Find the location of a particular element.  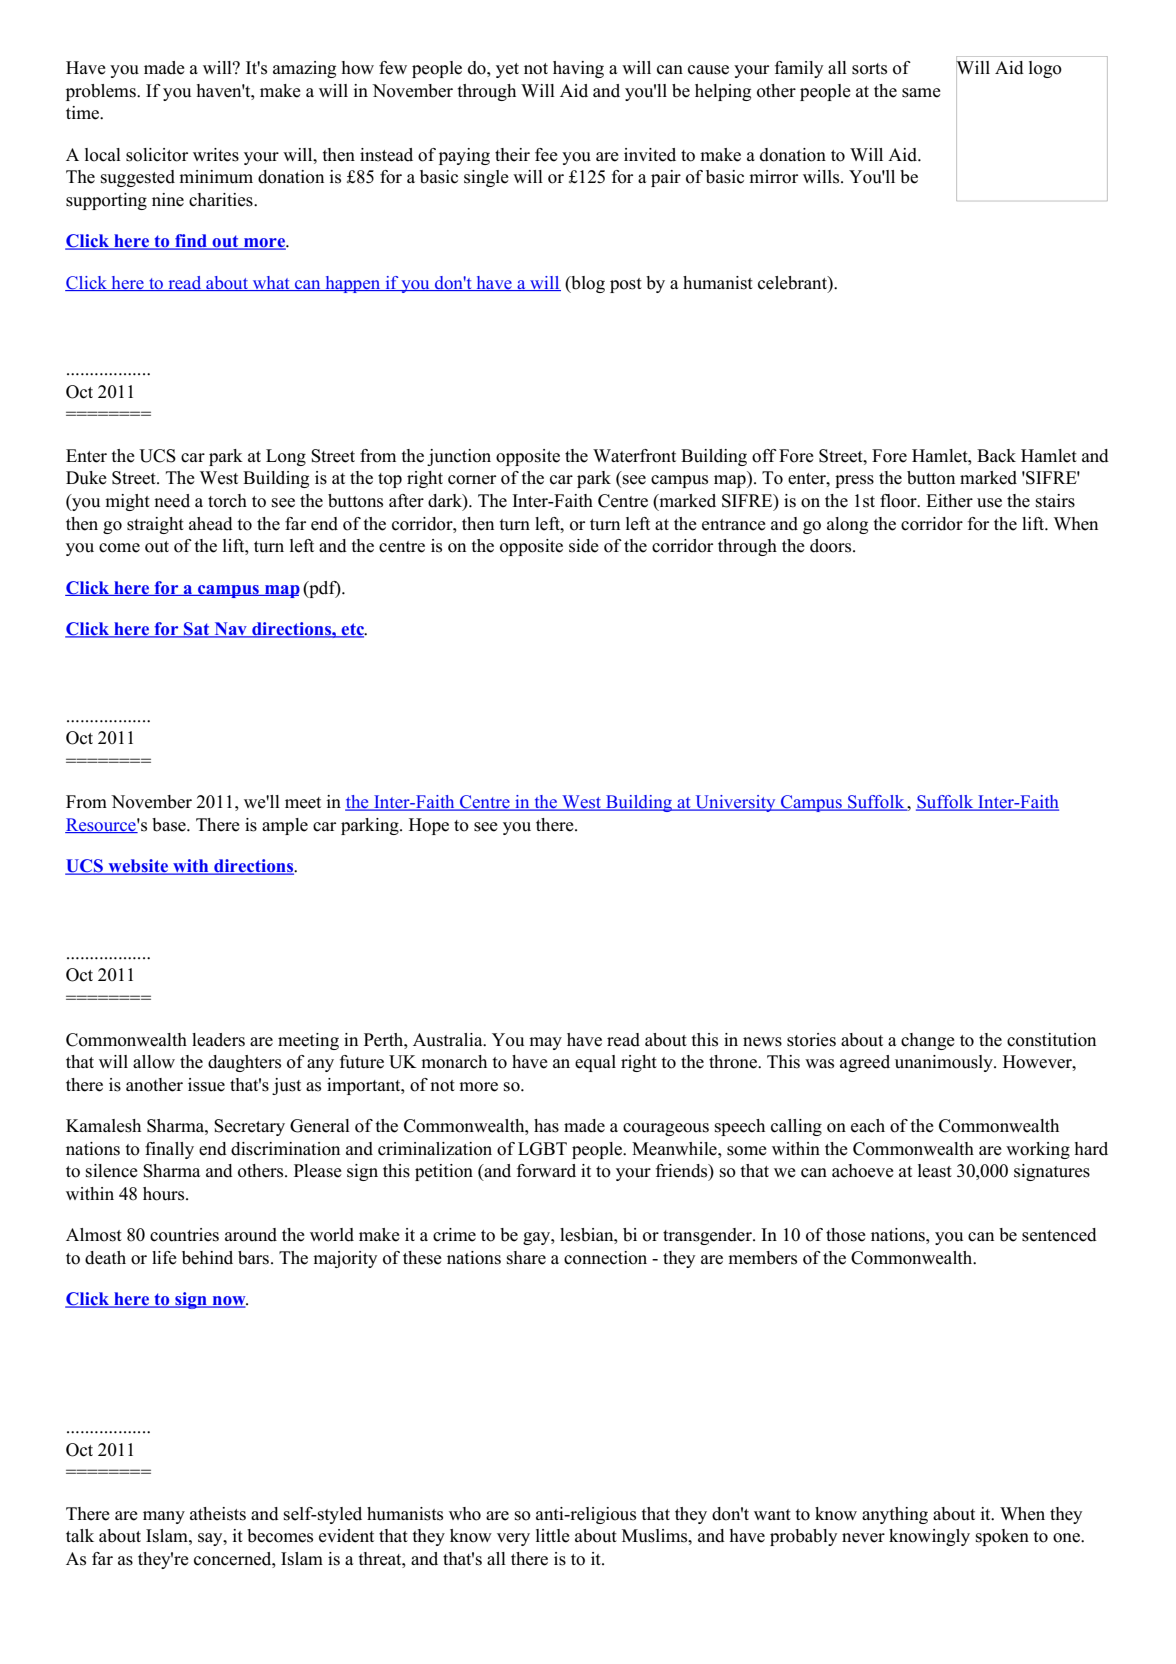

torch is located at coordinates (227, 501).
